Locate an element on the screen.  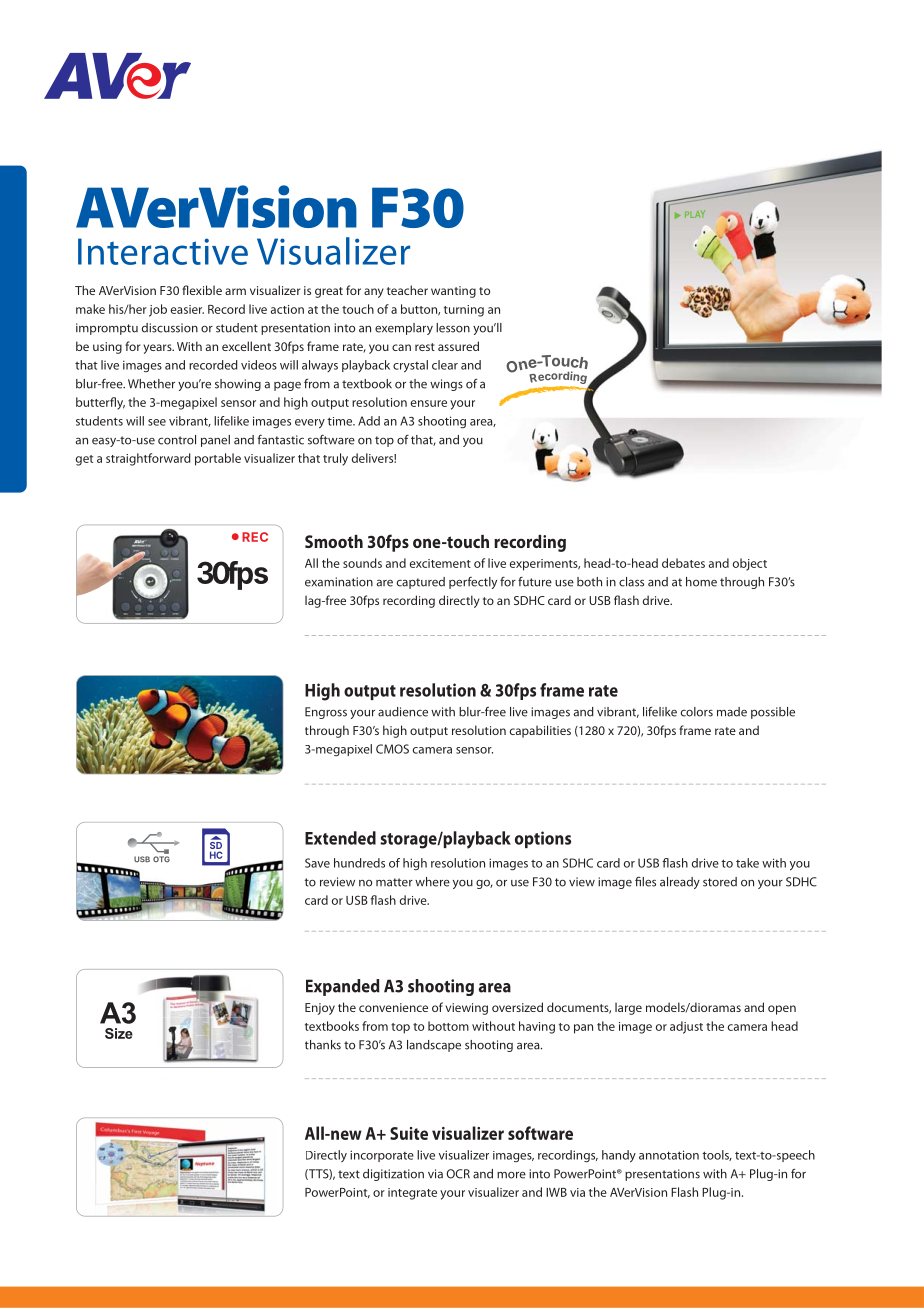
audience is located at coordinates (403, 712).
